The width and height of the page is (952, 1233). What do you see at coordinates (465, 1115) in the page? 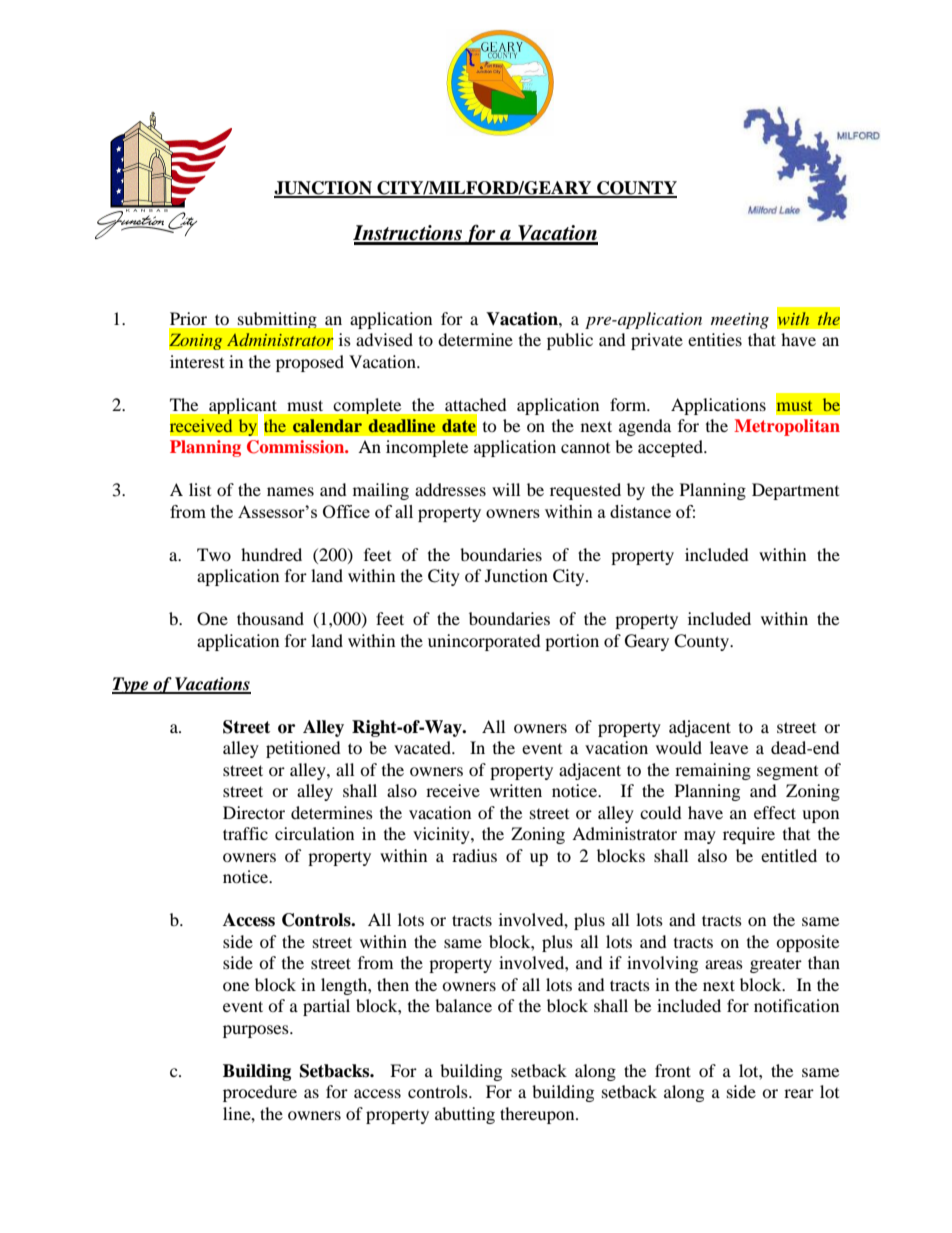
I see `abutting` at bounding box center [465, 1115].
